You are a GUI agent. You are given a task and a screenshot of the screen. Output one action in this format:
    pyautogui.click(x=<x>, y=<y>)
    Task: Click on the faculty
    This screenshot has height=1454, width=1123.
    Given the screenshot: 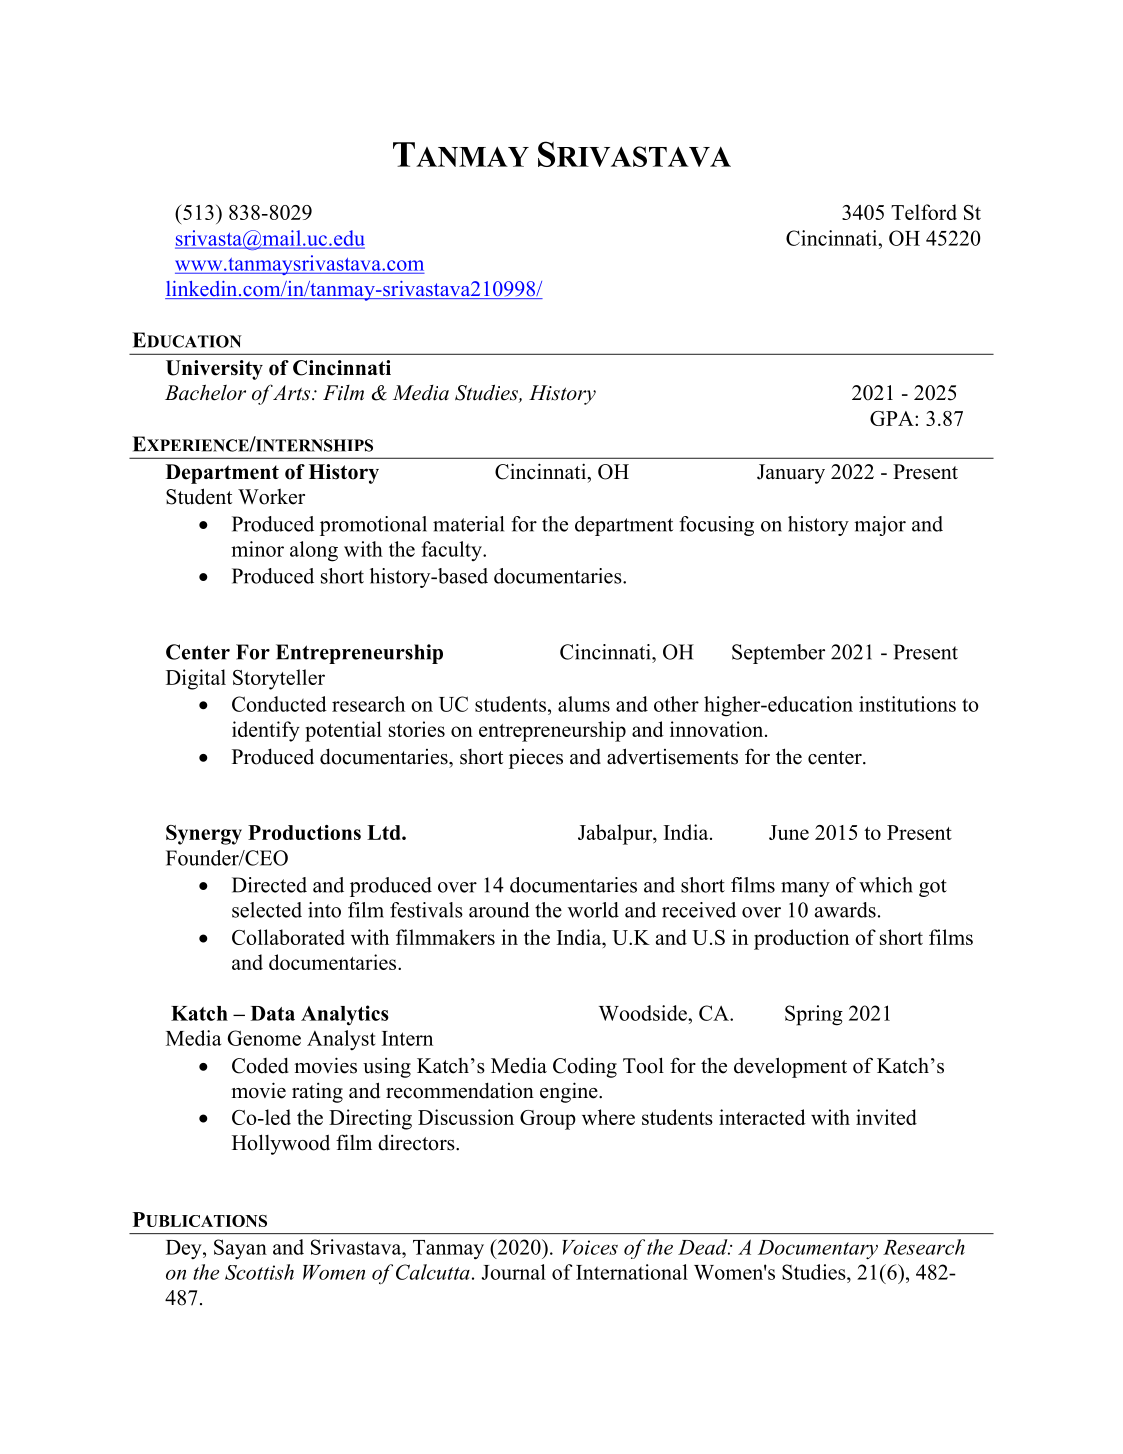 What is the action you would take?
    pyautogui.click(x=453, y=551)
